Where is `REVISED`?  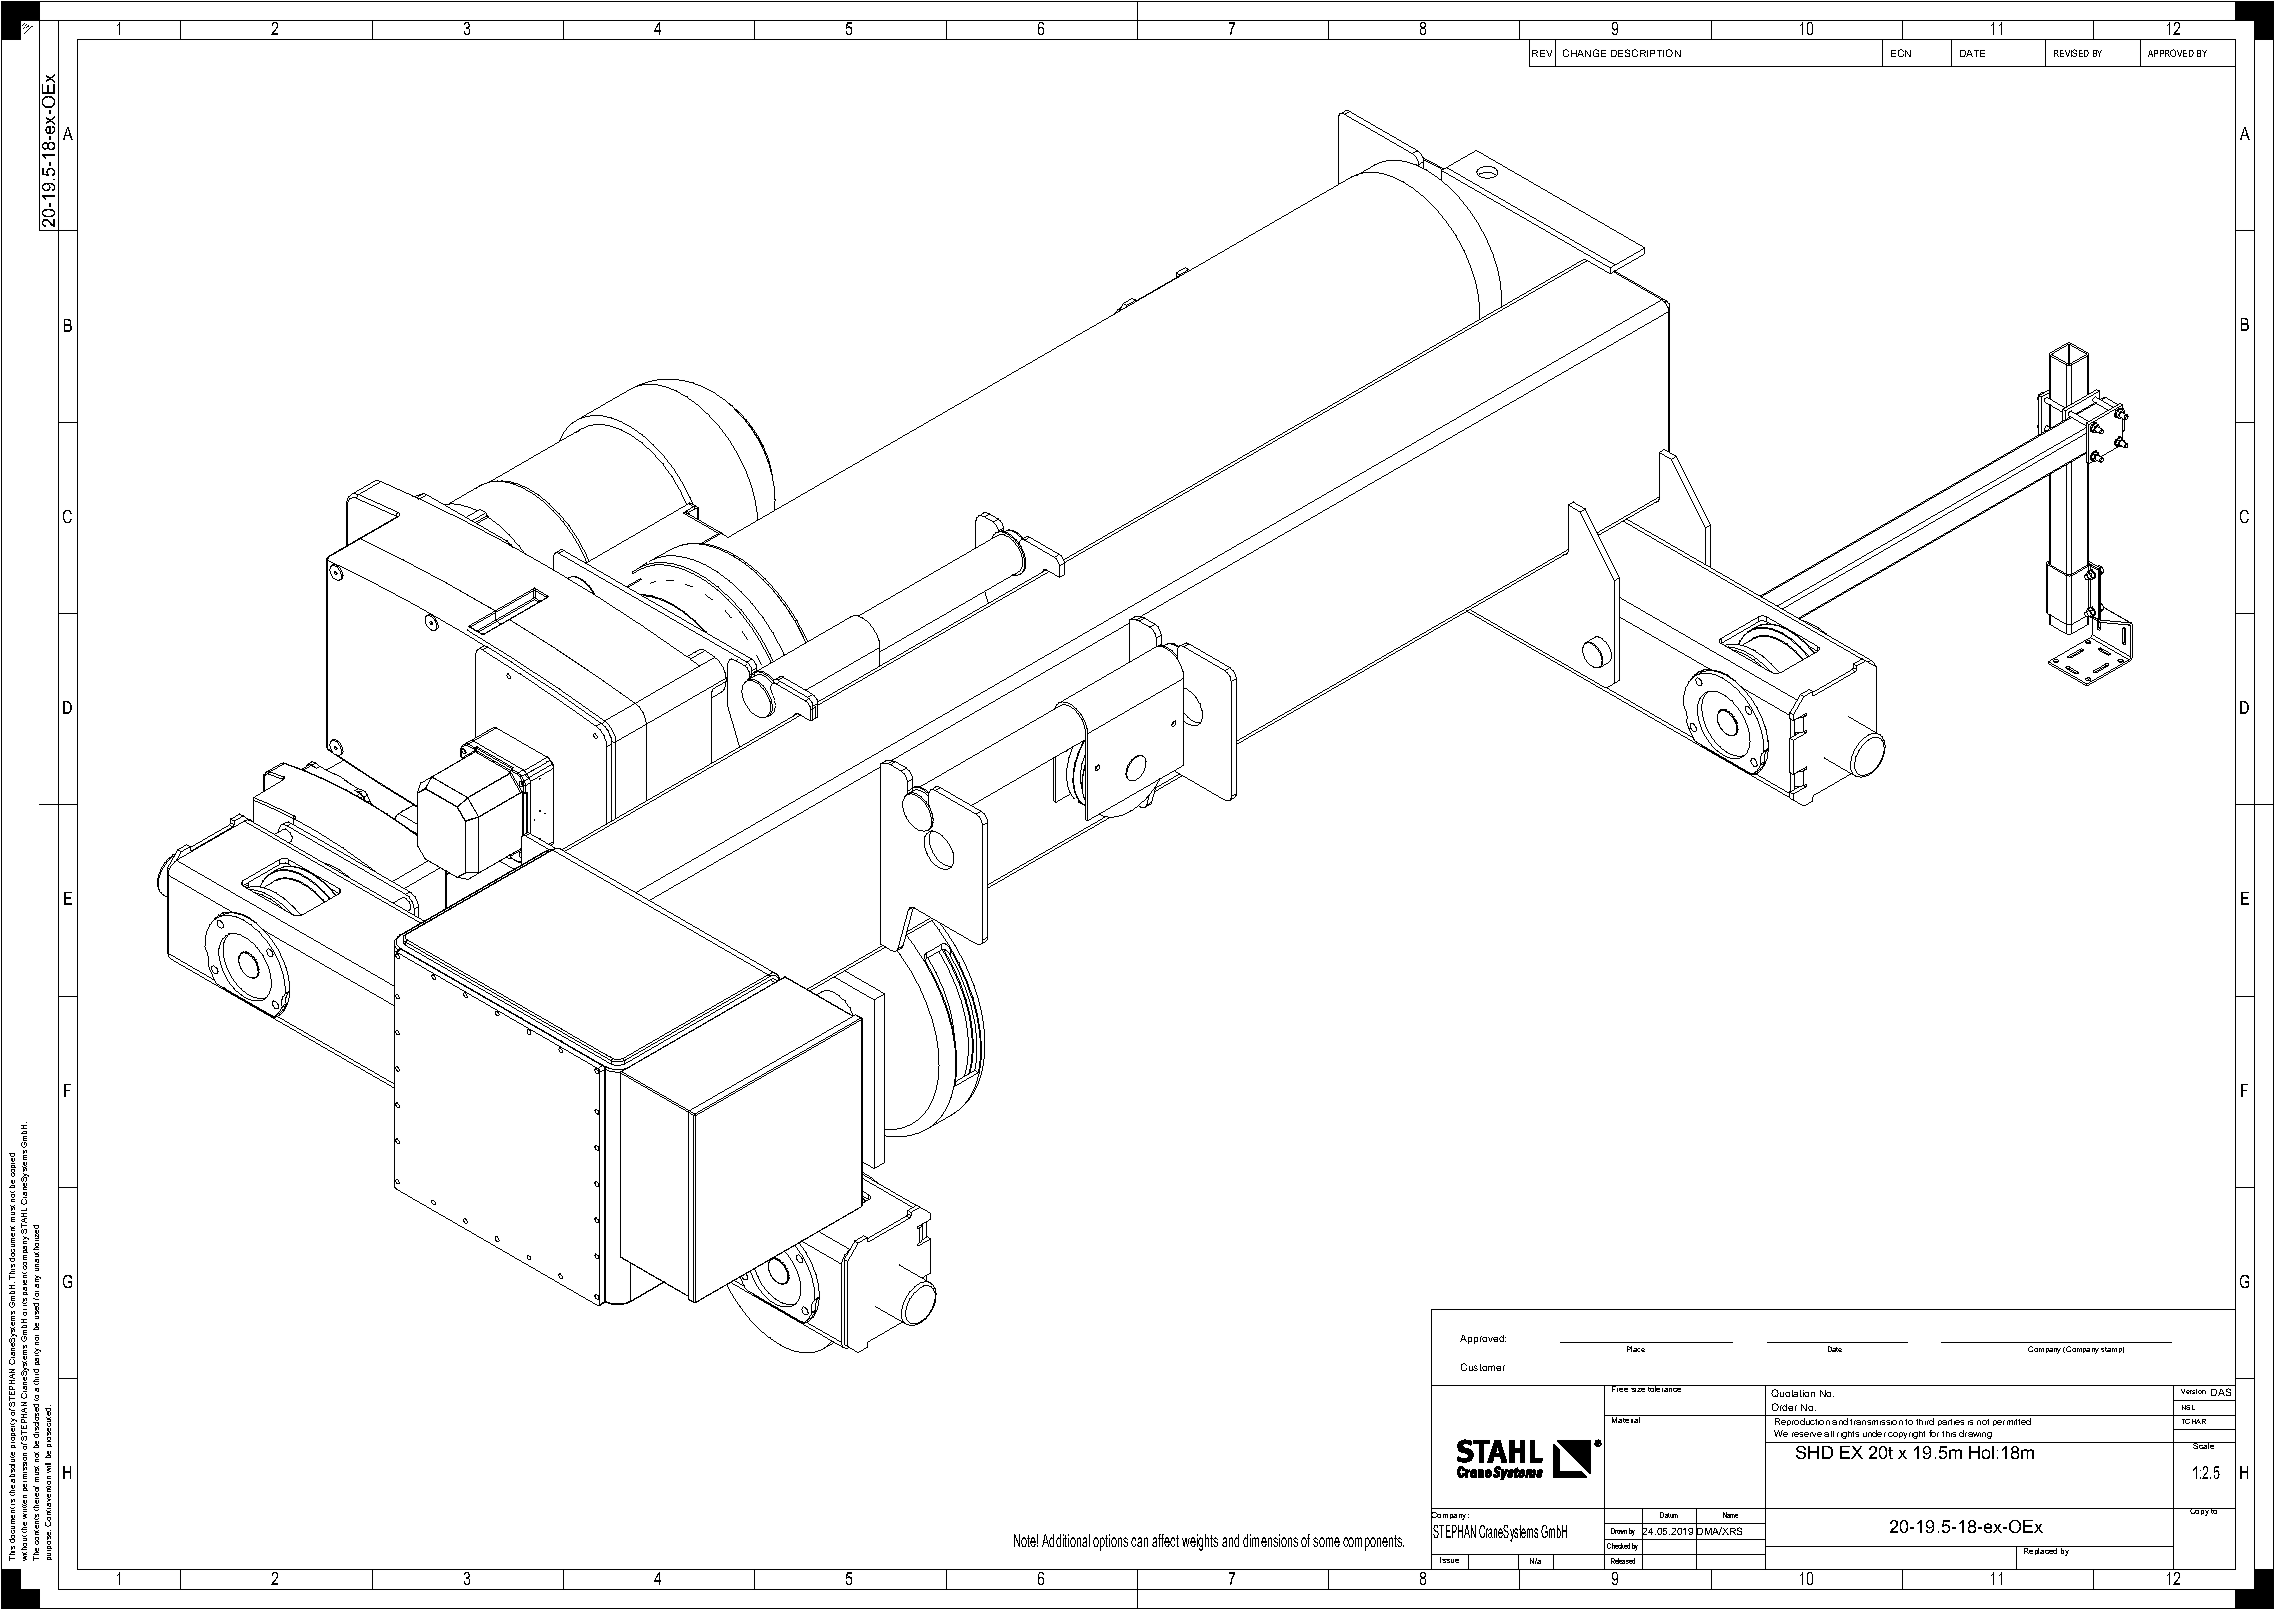
REVISED is located at coordinates (2071, 53).
